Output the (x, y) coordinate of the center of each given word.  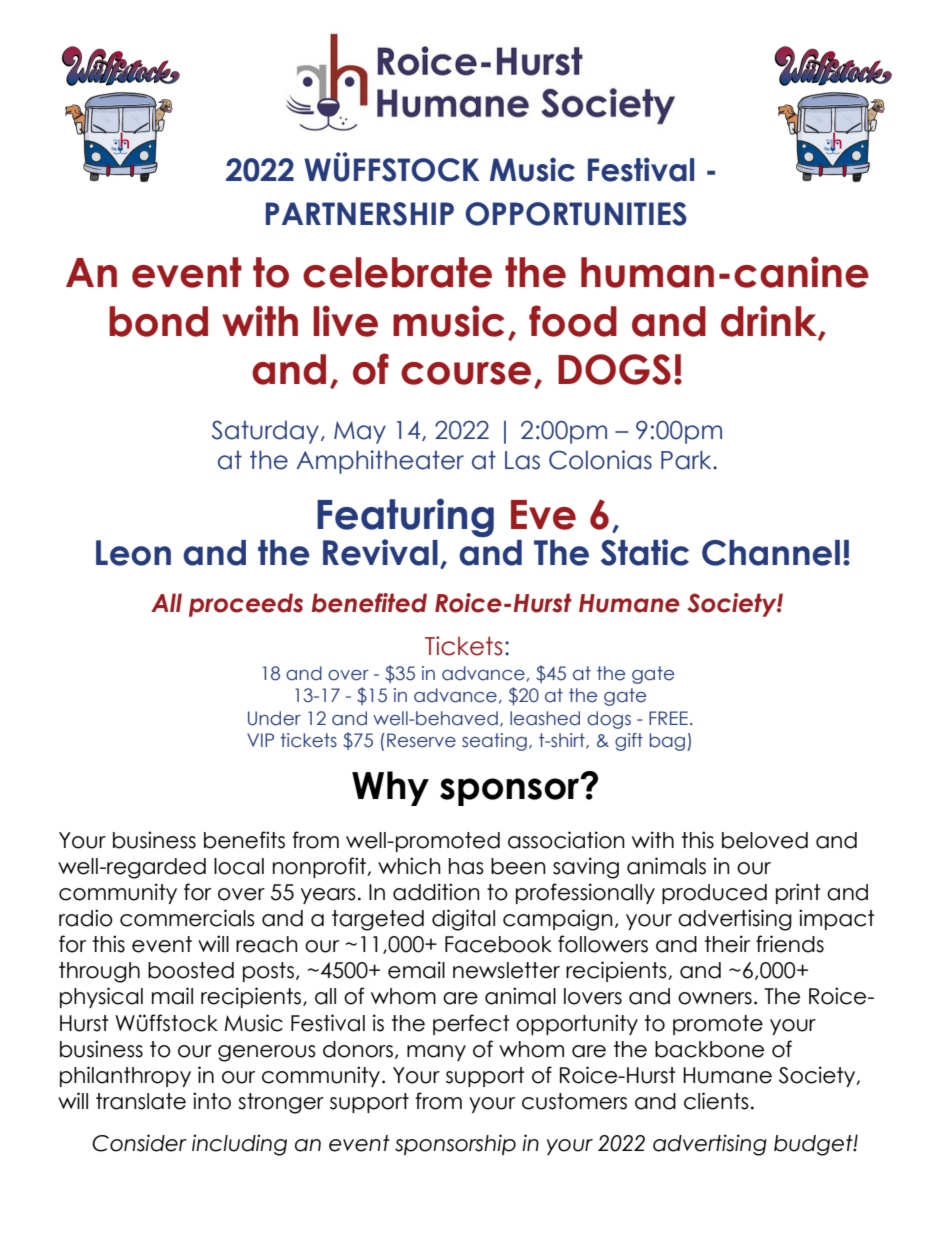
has (466, 866)
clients (716, 1101)
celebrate (397, 272)
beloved (765, 840)
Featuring (405, 519)
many (436, 1053)
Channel (771, 553)
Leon (133, 553)
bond (158, 321)
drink (770, 322)
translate (141, 1101)
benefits (244, 840)
